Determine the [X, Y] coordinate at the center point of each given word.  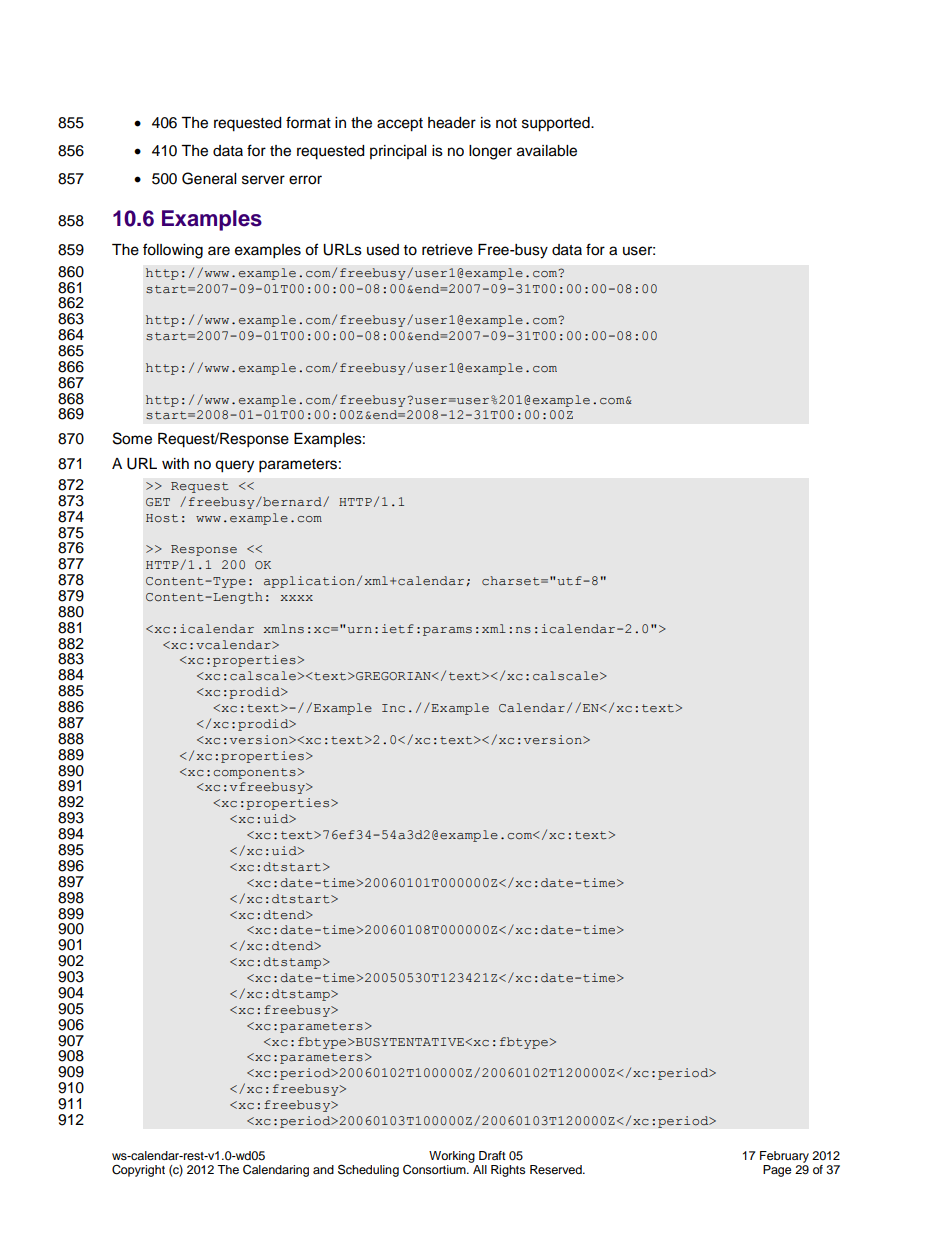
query [234, 466]
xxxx [296, 598]
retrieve [447, 250]
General [209, 178]
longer [490, 152]
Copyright [138, 1171]
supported [557, 124]
